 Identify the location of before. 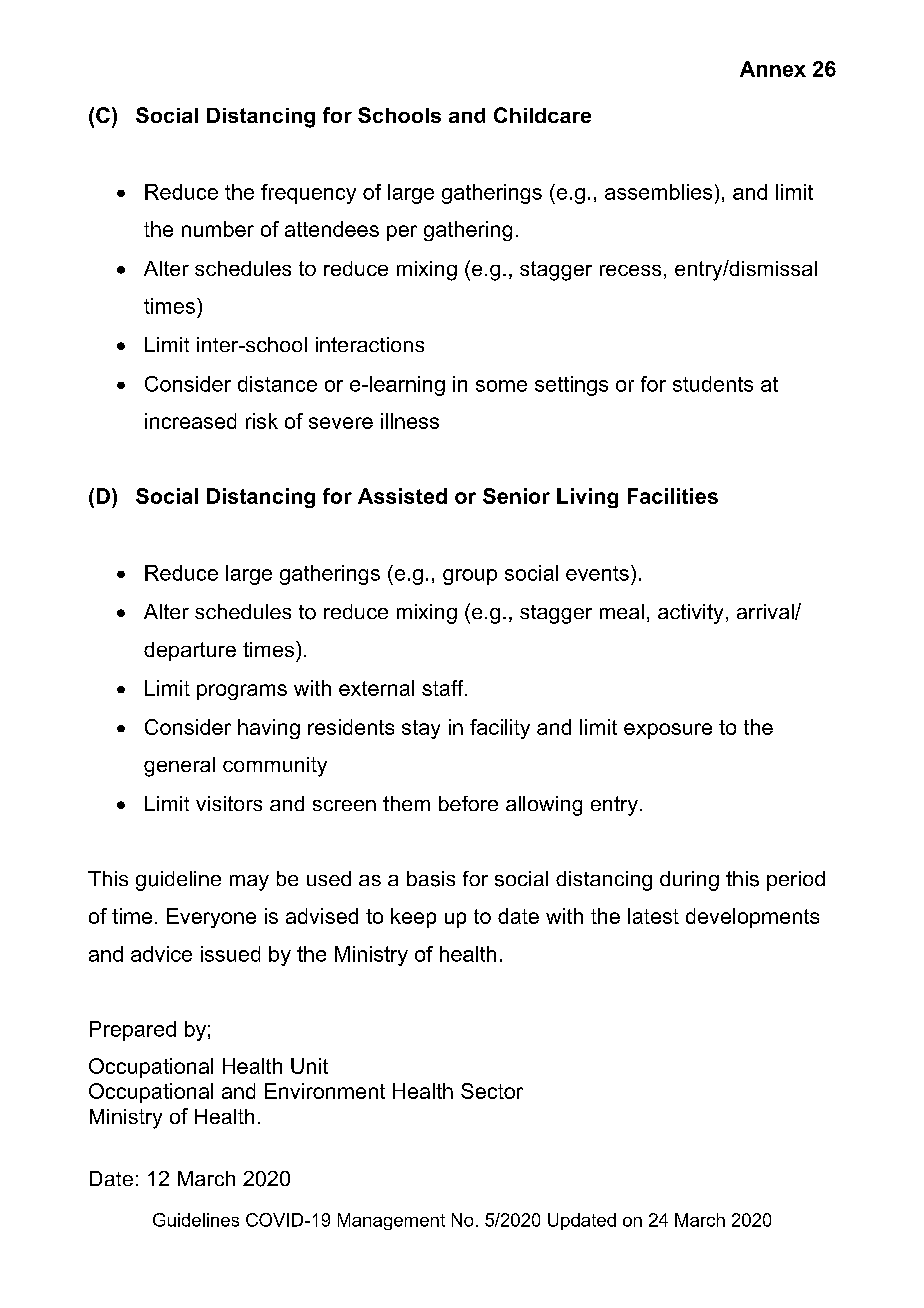
(468, 803).
